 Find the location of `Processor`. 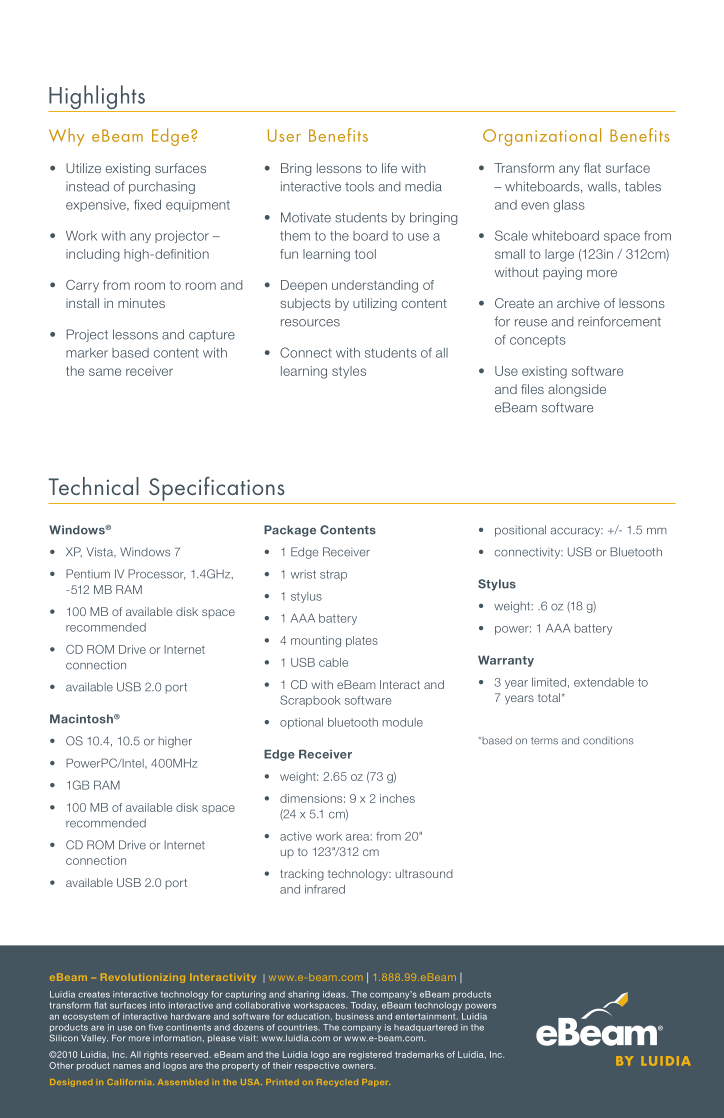

Processor is located at coordinates (156, 574).
